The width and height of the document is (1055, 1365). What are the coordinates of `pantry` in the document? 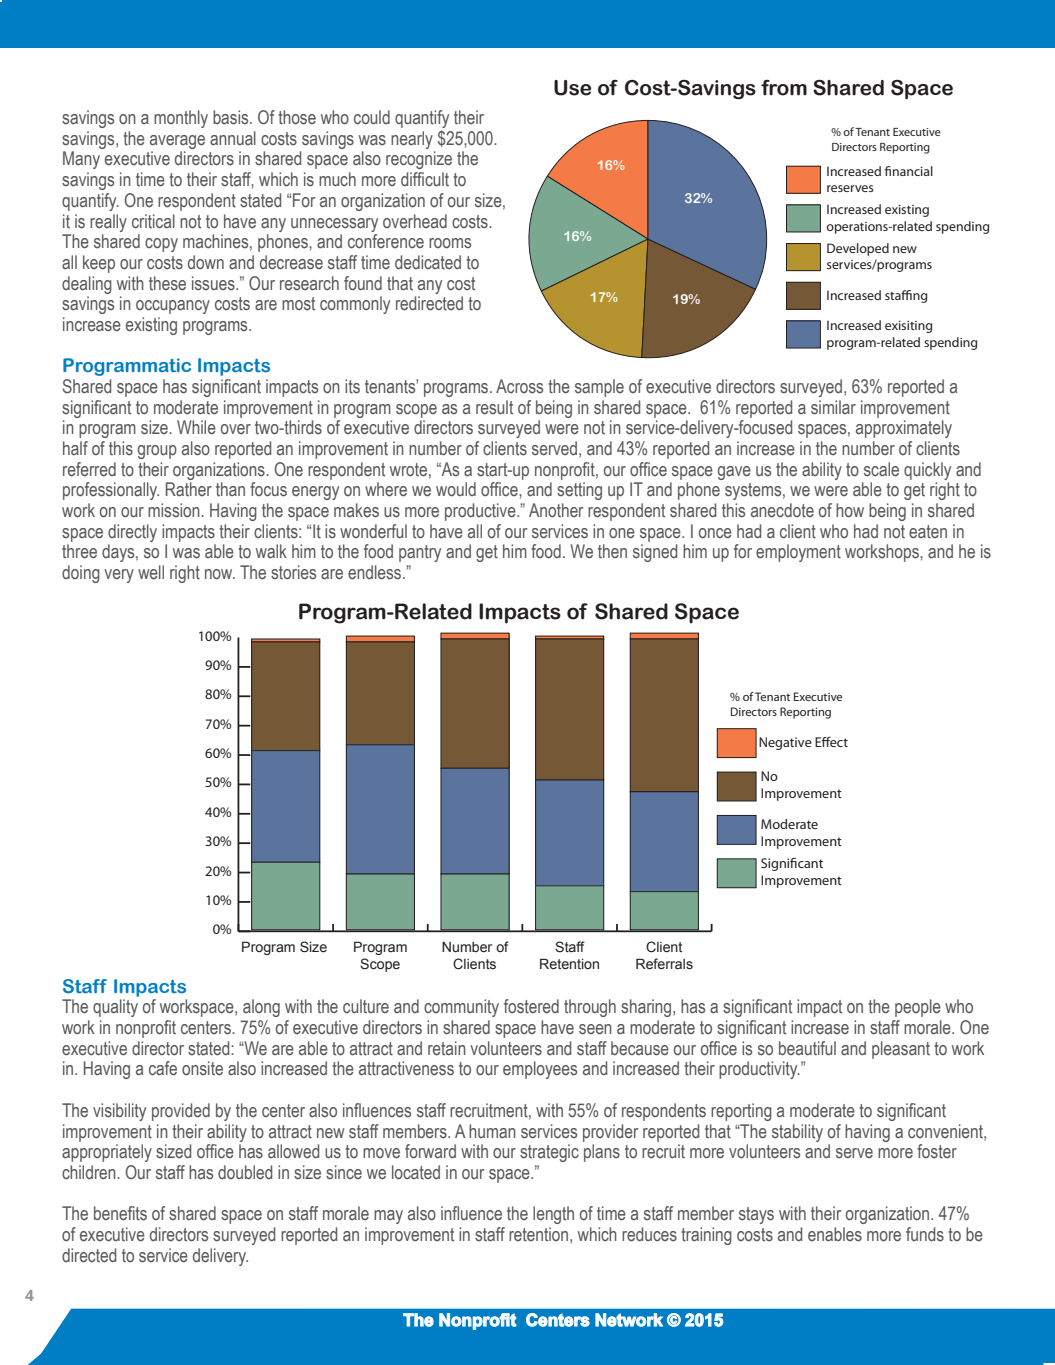 It's located at (420, 553).
